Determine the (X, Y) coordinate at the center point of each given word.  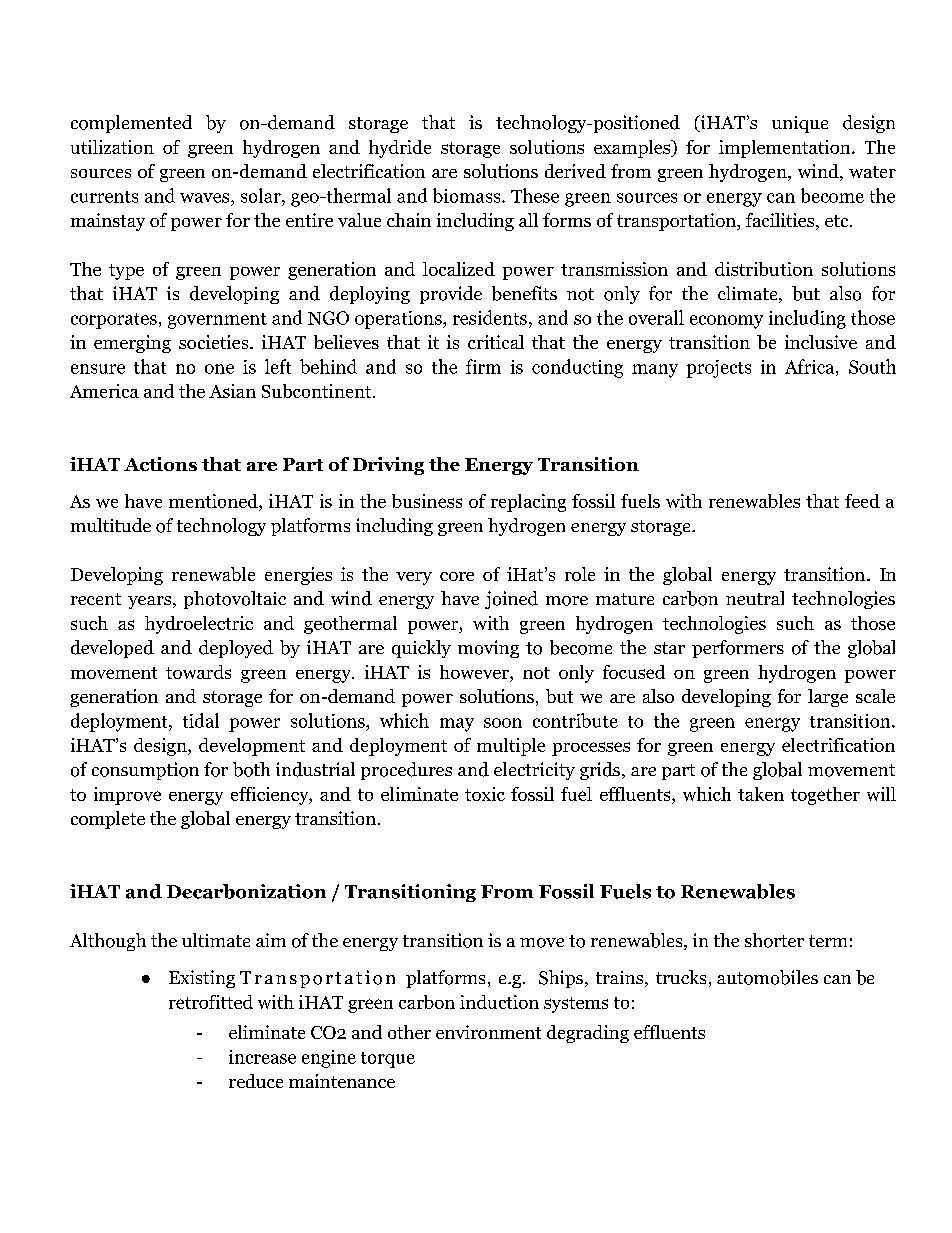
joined (511, 600)
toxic (485, 794)
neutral (755, 598)
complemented (131, 124)
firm (483, 366)
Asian (232, 391)
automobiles (767, 977)
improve (127, 796)
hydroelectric (199, 625)
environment (488, 1032)
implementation (786, 149)
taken (761, 794)
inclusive (821, 342)
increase (262, 1057)
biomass (468, 195)
